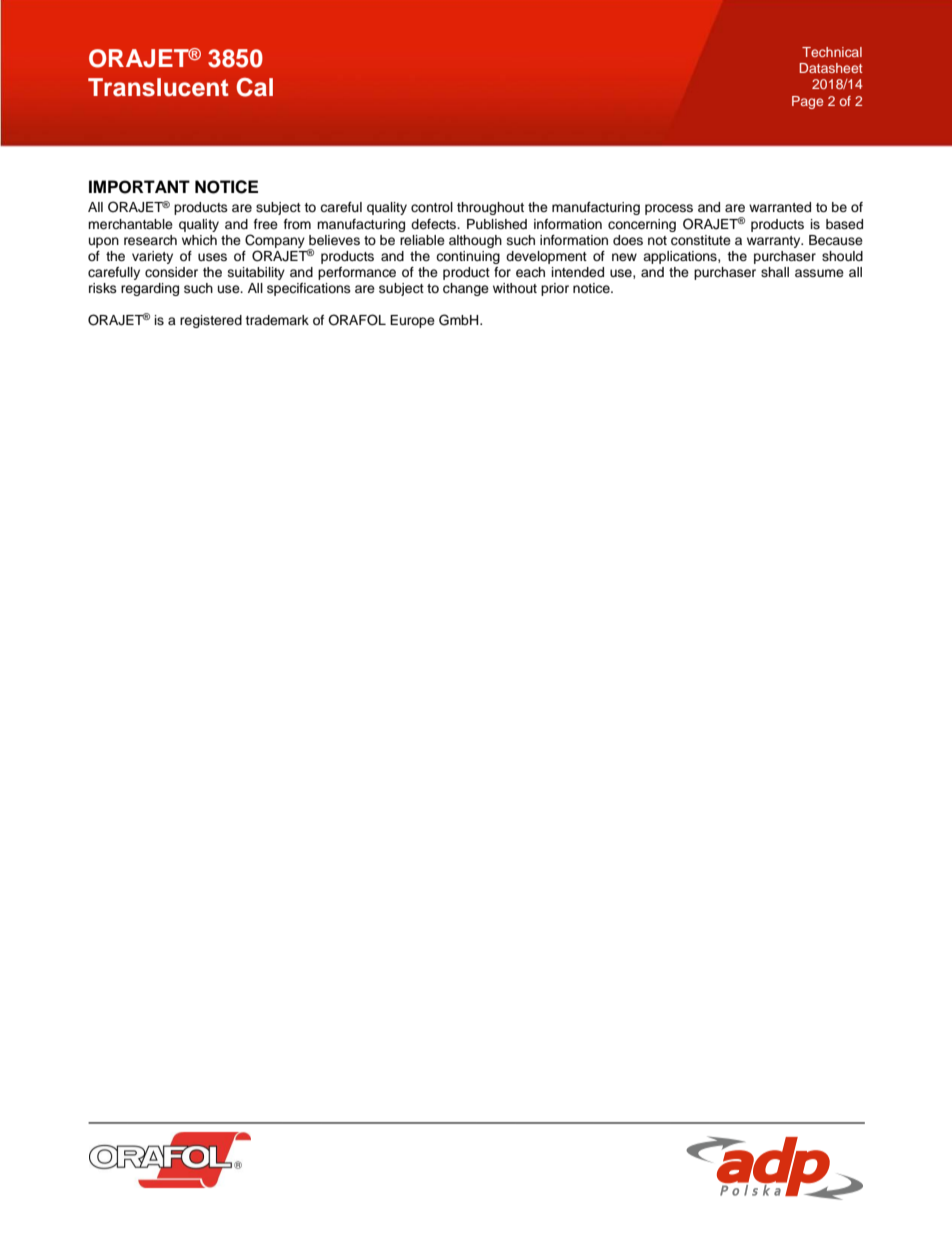 Image resolution: width=952 pixels, height=1233 pixels. What do you see at coordinates (468, 257) in the screenshot?
I see `continuing` at bounding box center [468, 257].
